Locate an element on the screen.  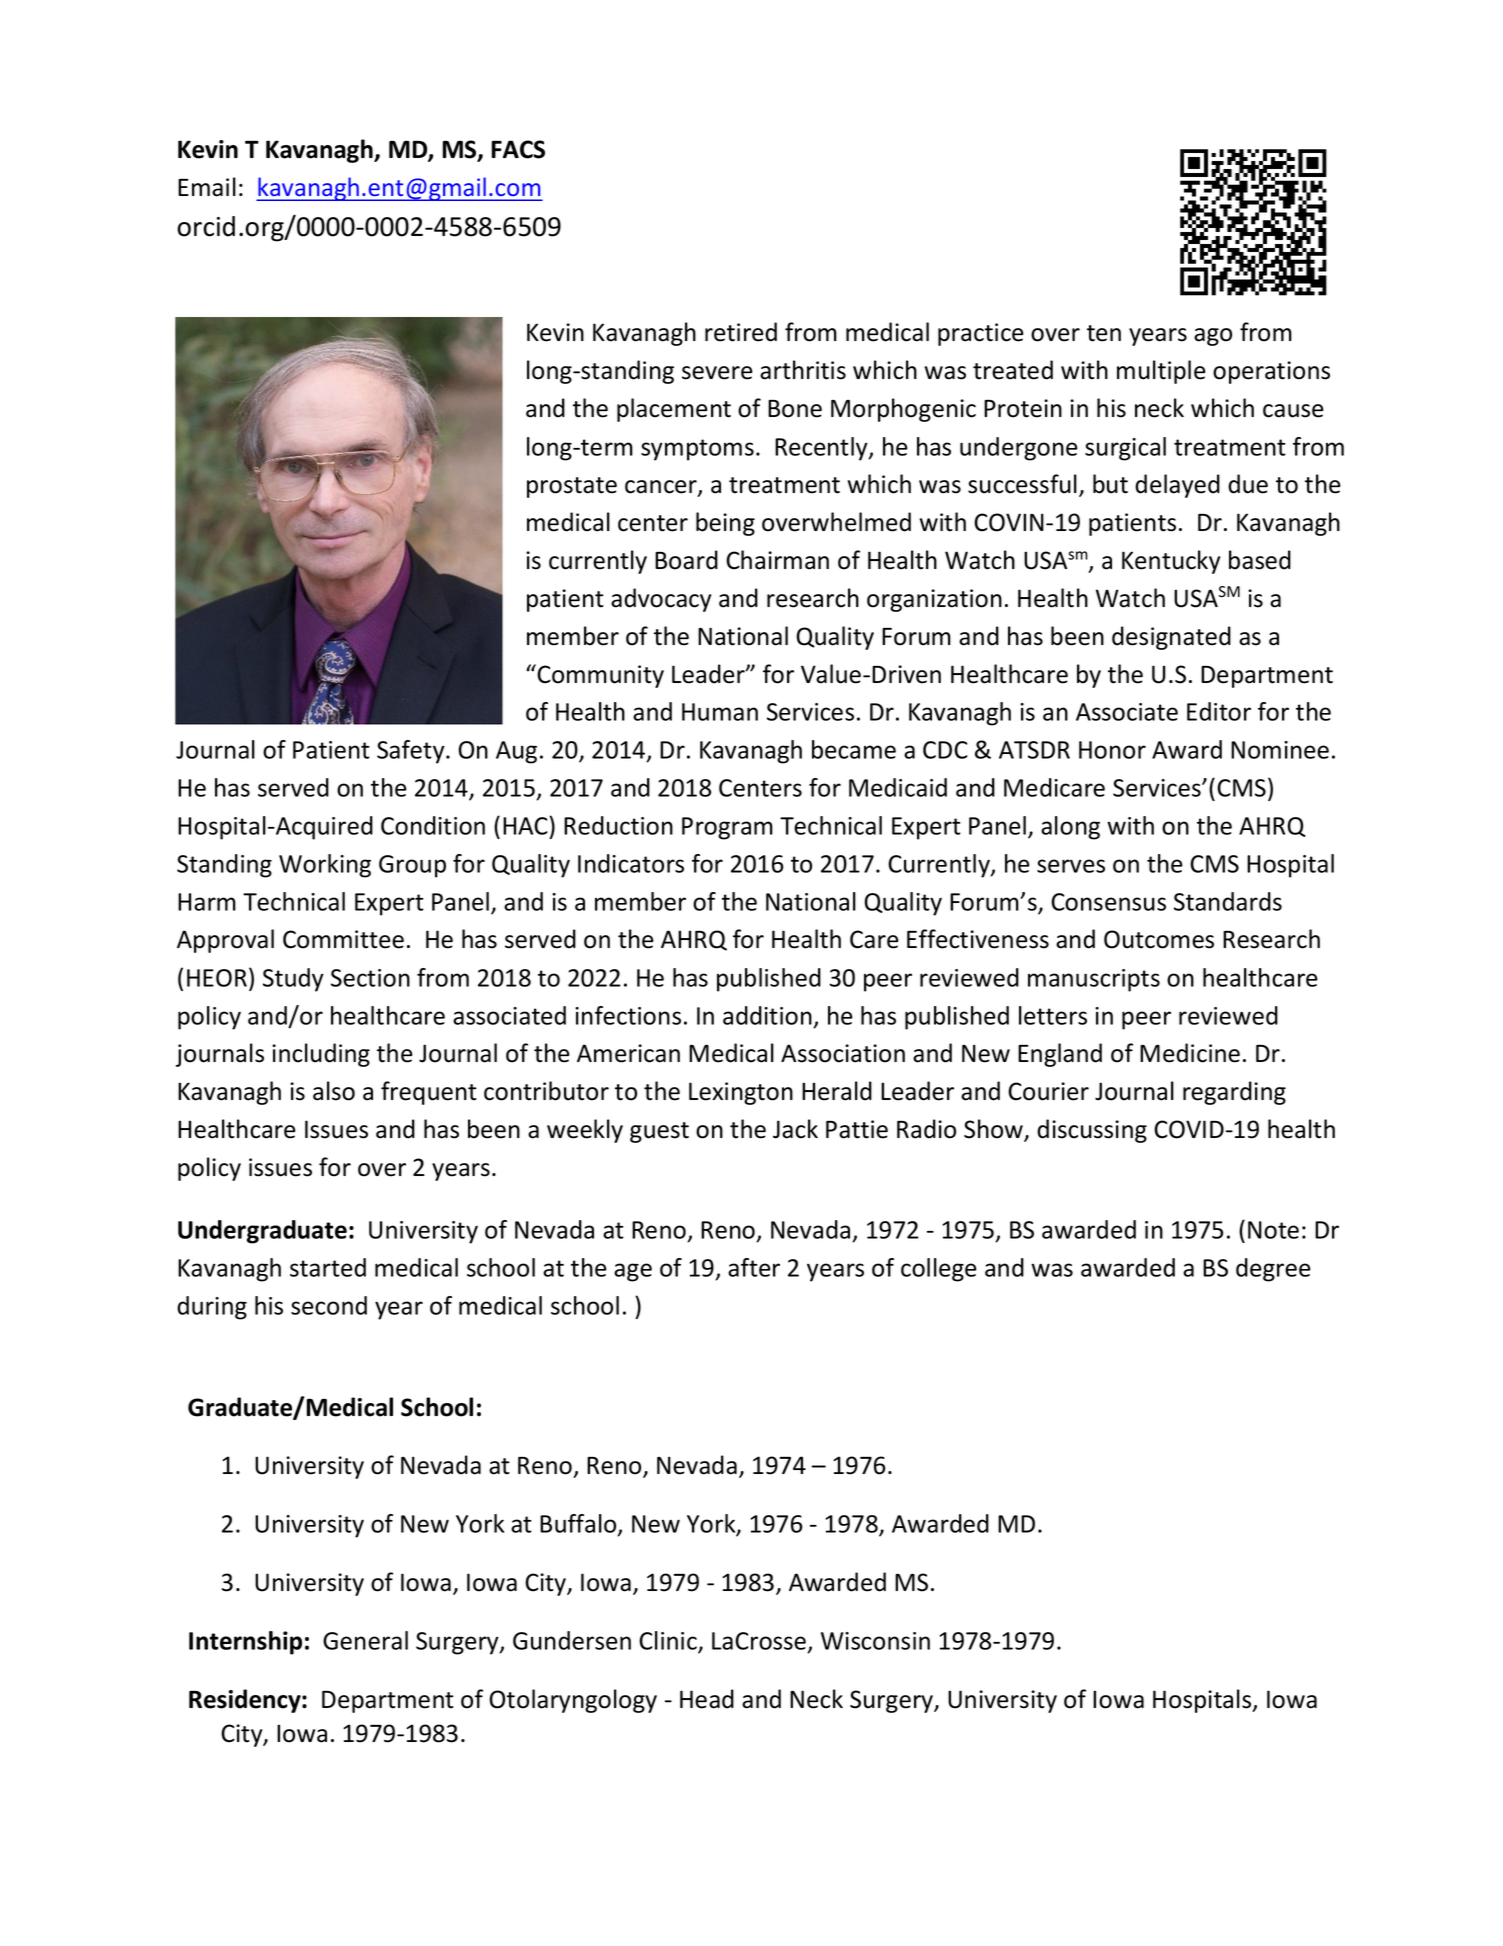
ten is located at coordinates (1104, 333).
